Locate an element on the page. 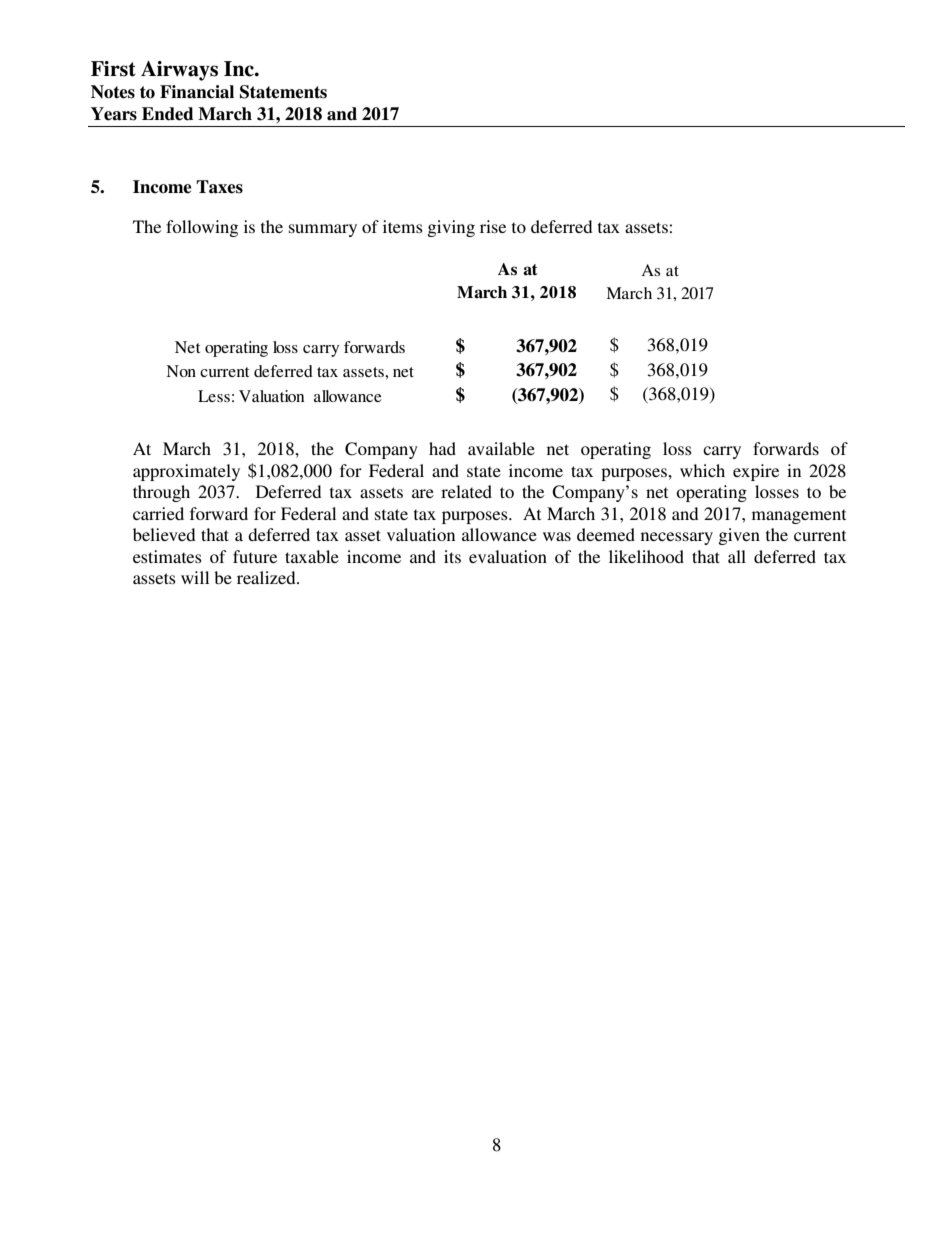 Image resolution: width=952 pixels, height=1233 pixels. summary is located at coordinates (323, 230).
